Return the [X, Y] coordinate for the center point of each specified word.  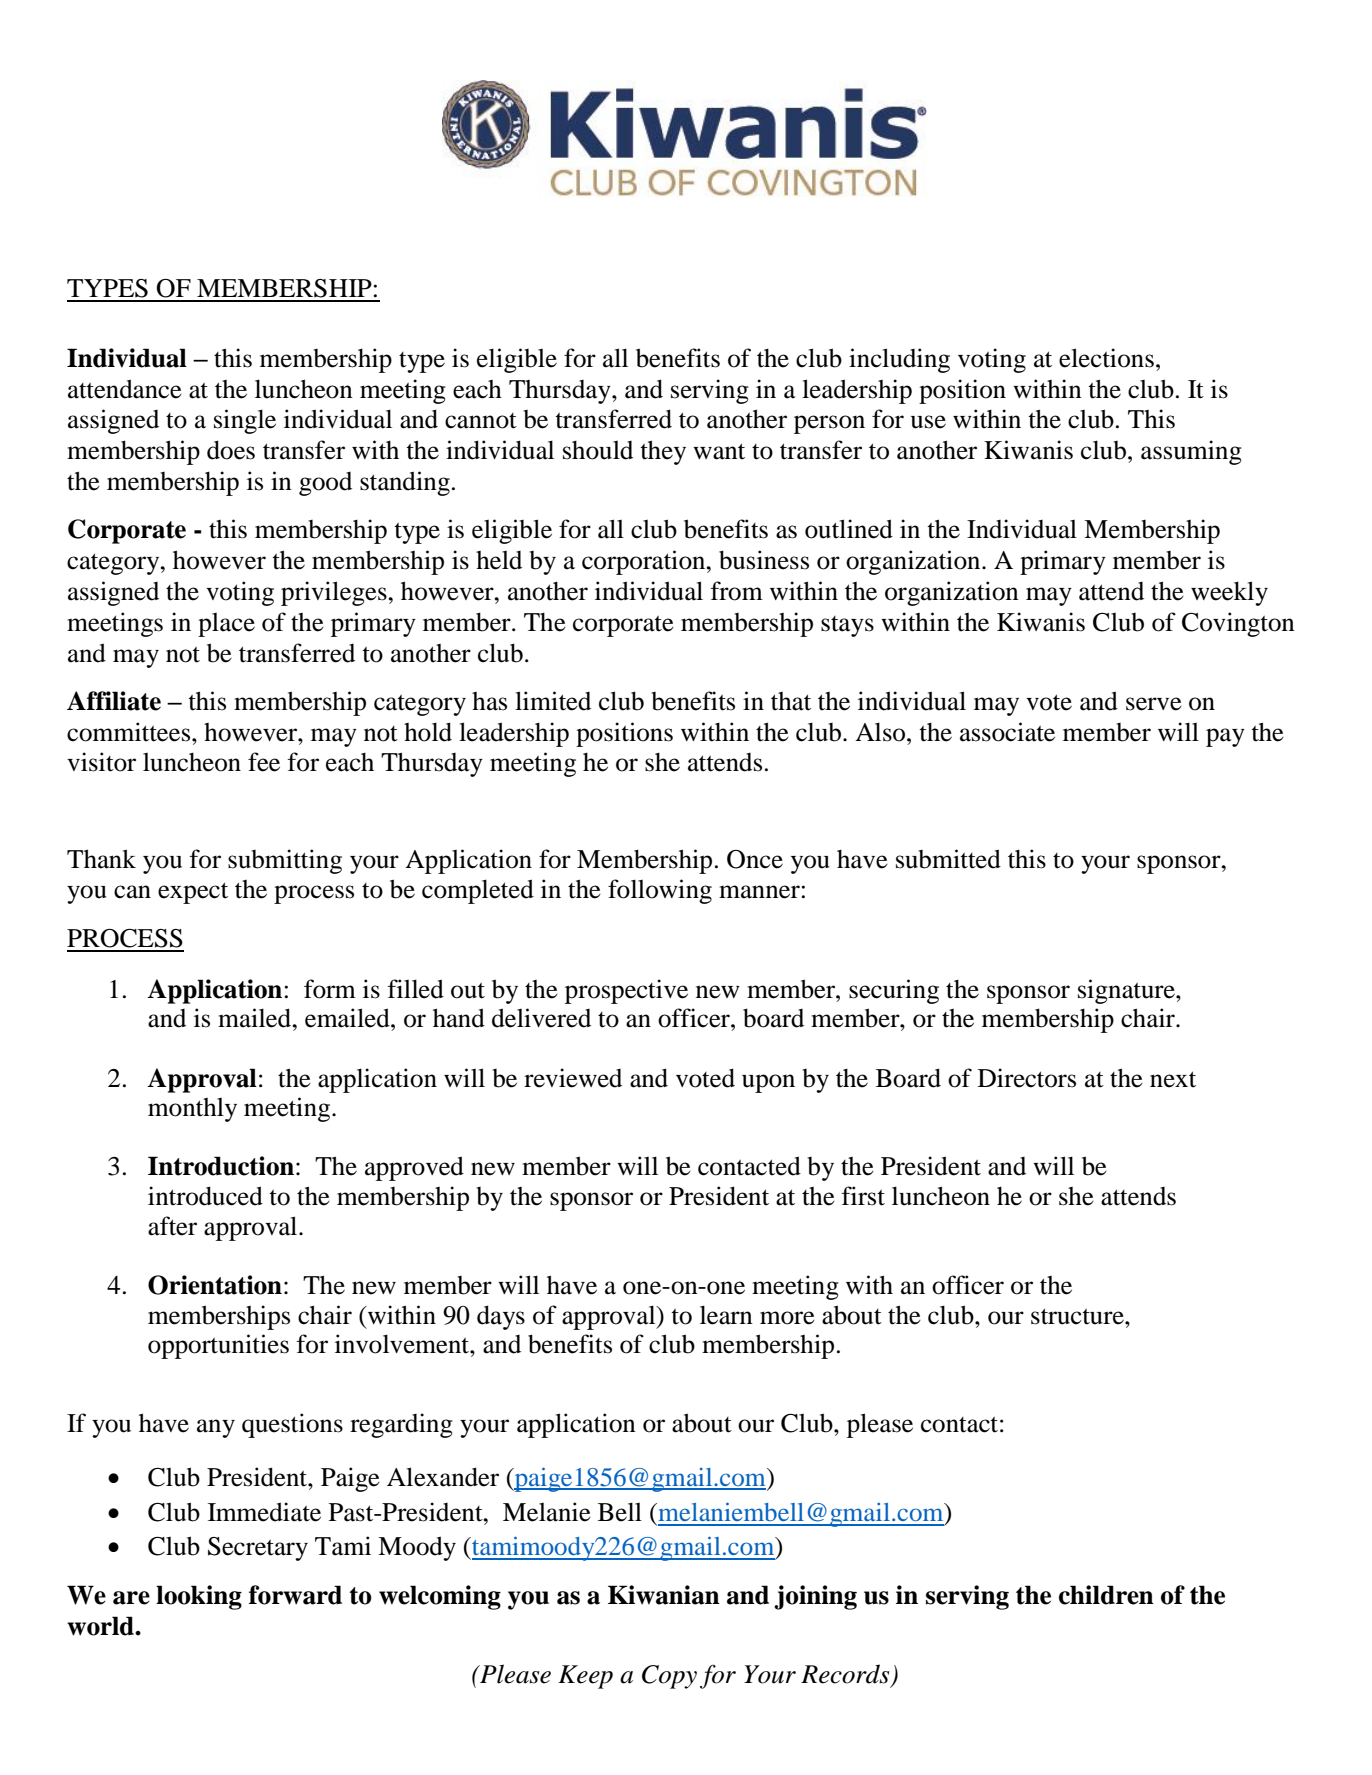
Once [755, 859]
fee [264, 762]
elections [1106, 358]
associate [1007, 732]
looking [199, 1597]
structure [1078, 1316]
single [245, 421]
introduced [205, 1196]
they [663, 452]
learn [726, 1315]
